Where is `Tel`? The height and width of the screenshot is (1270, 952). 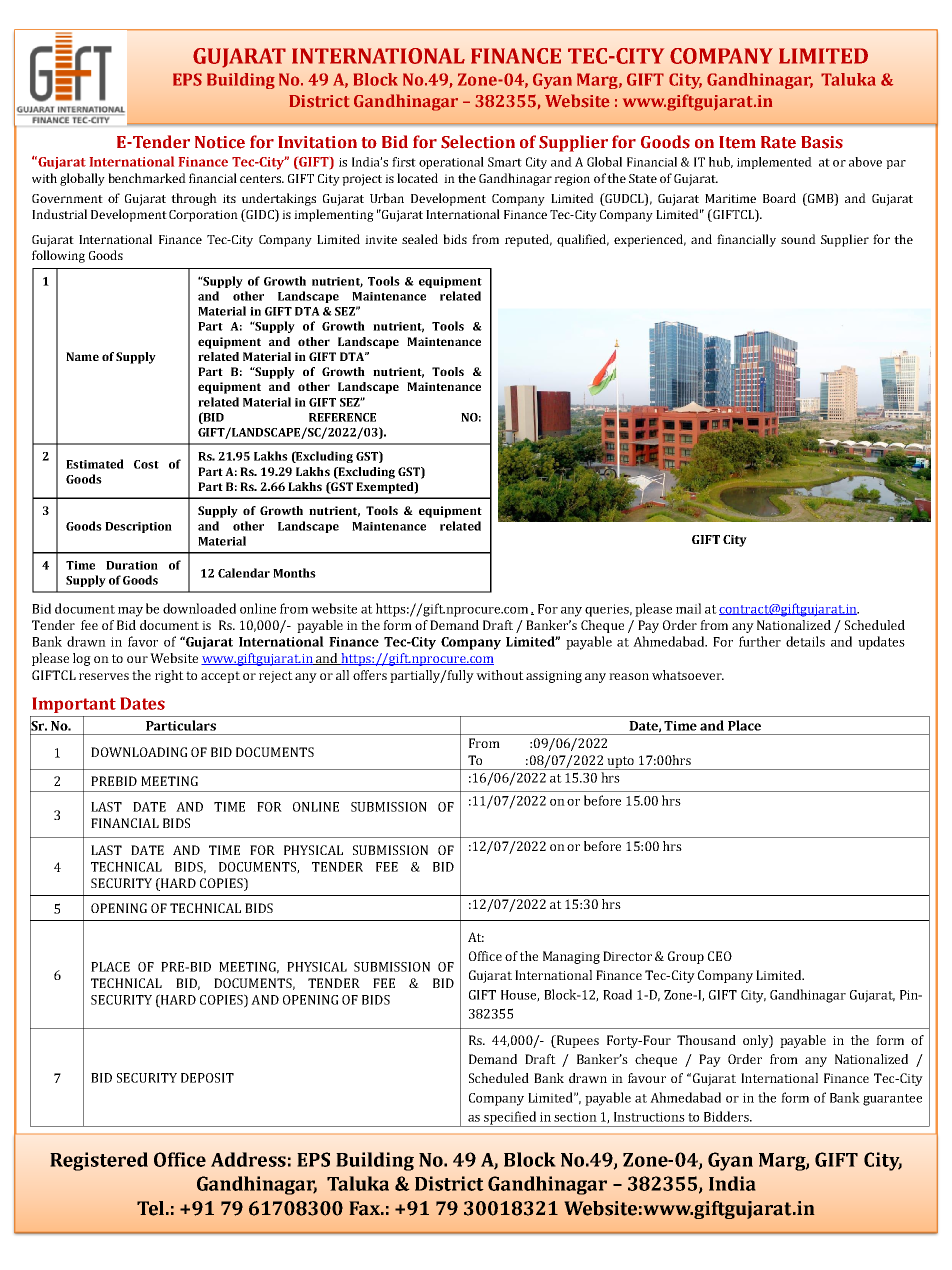 Tel is located at coordinates (152, 1208).
